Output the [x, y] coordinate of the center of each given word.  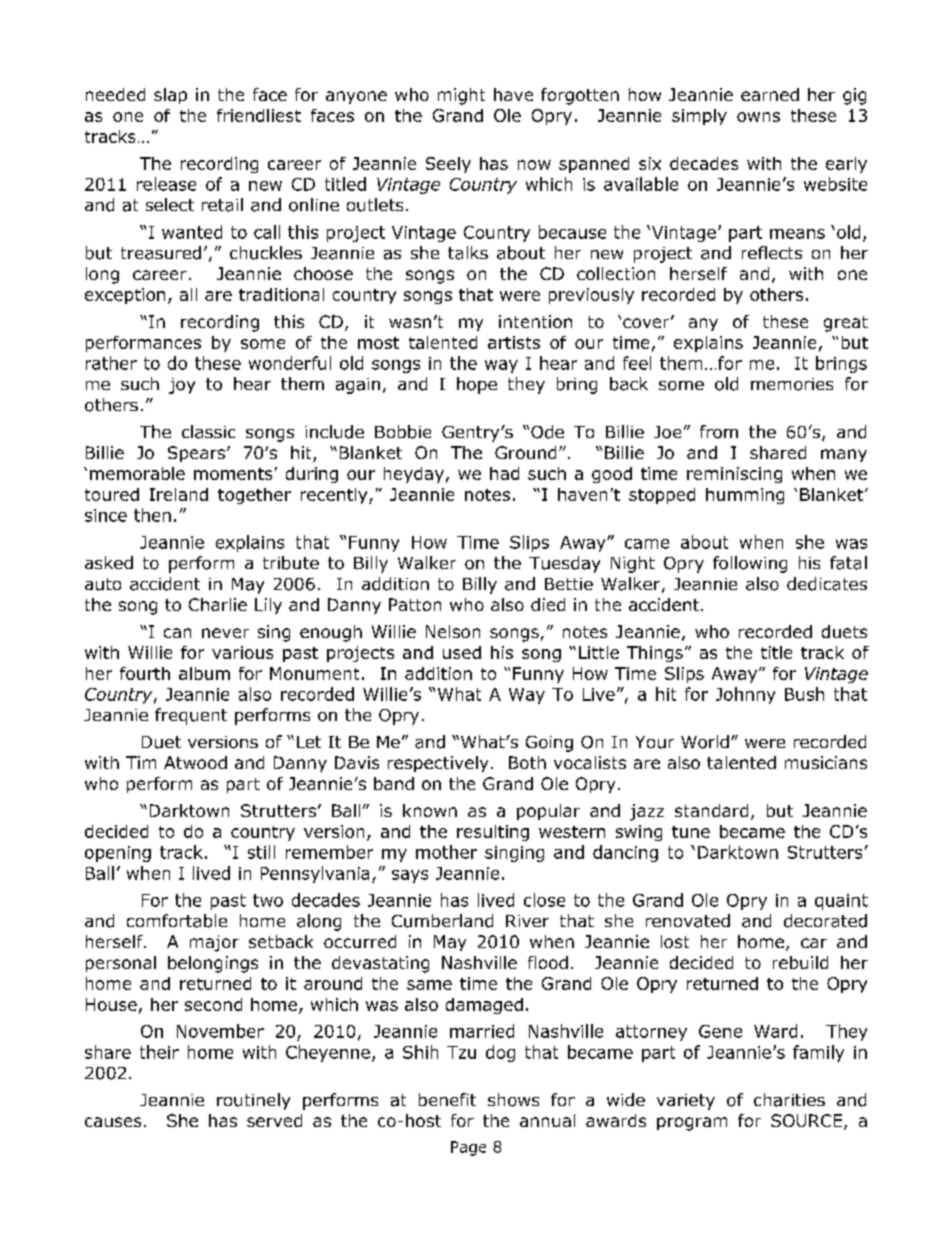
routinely [253, 1101]
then [152, 515]
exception [125, 296]
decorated [825, 921]
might [461, 96]
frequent [191, 716]
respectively [438, 764]
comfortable [177, 921]
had [504, 473]
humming [745, 496]
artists [514, 342]
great [846, 324]
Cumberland [442, 921]
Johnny [745, 695]
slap [170, 96]
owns [758, 117]
